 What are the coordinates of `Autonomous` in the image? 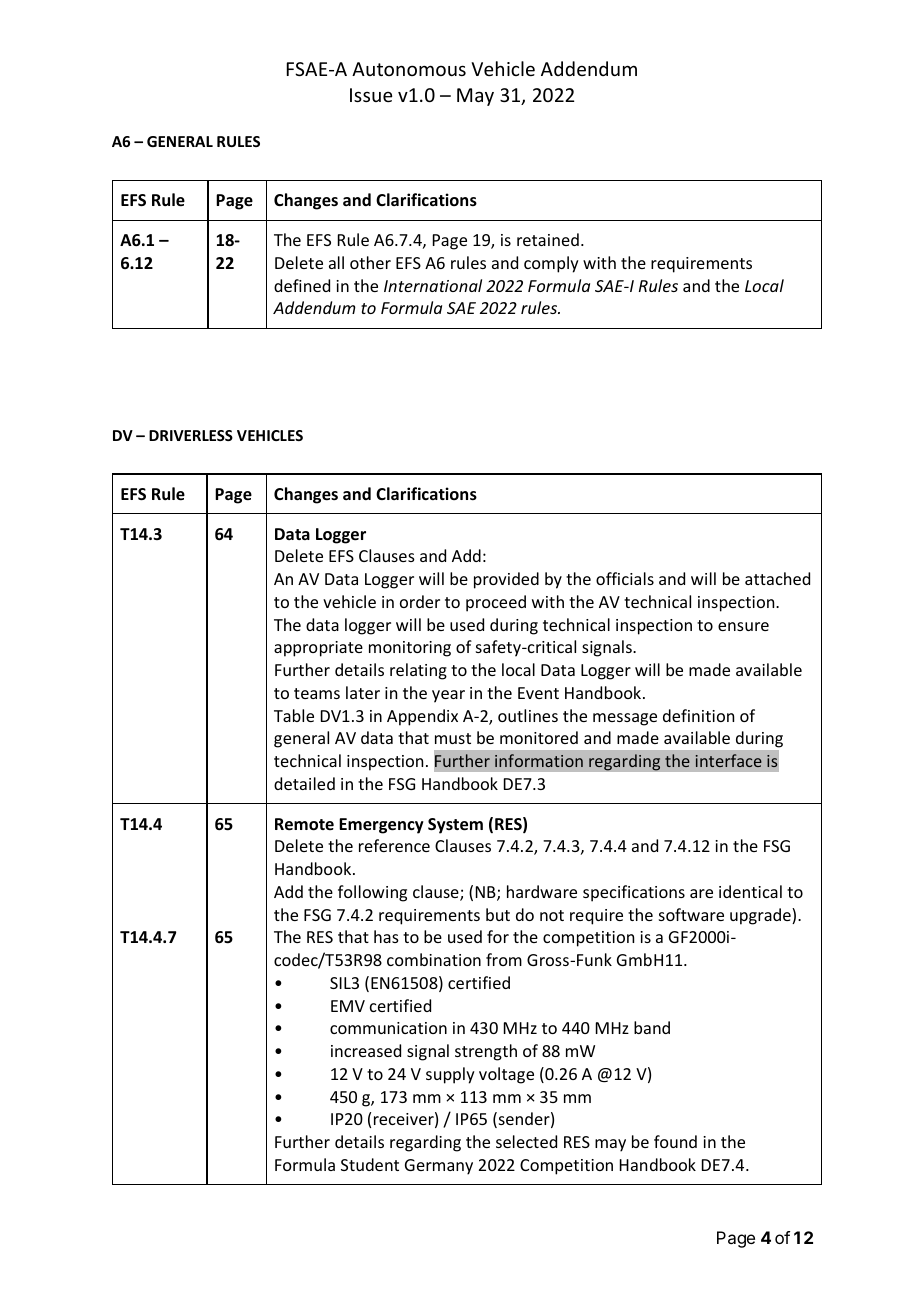 It's located at (409, 69).
